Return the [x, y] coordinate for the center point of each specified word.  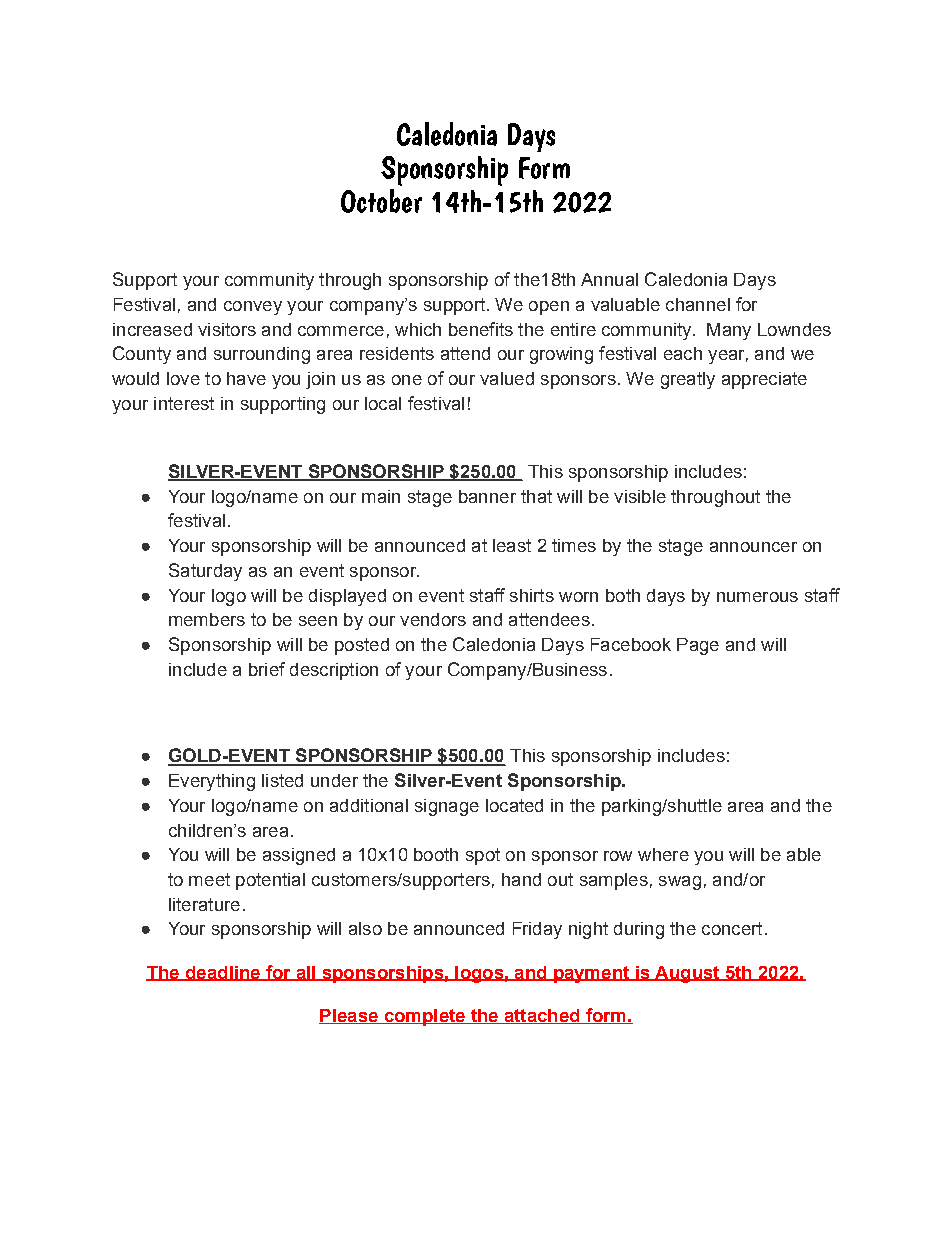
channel [698, 304]
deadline [222, 973]
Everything [212, 782]
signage [447, 807]
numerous [757, 597]
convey [253, 308]
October [381, 201]
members [207, 619]
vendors [433, 619]
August [687, 974]
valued [507, 378]
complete [424, 1017]
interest [184, 403]
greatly [688, 380]
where [663, 854]
